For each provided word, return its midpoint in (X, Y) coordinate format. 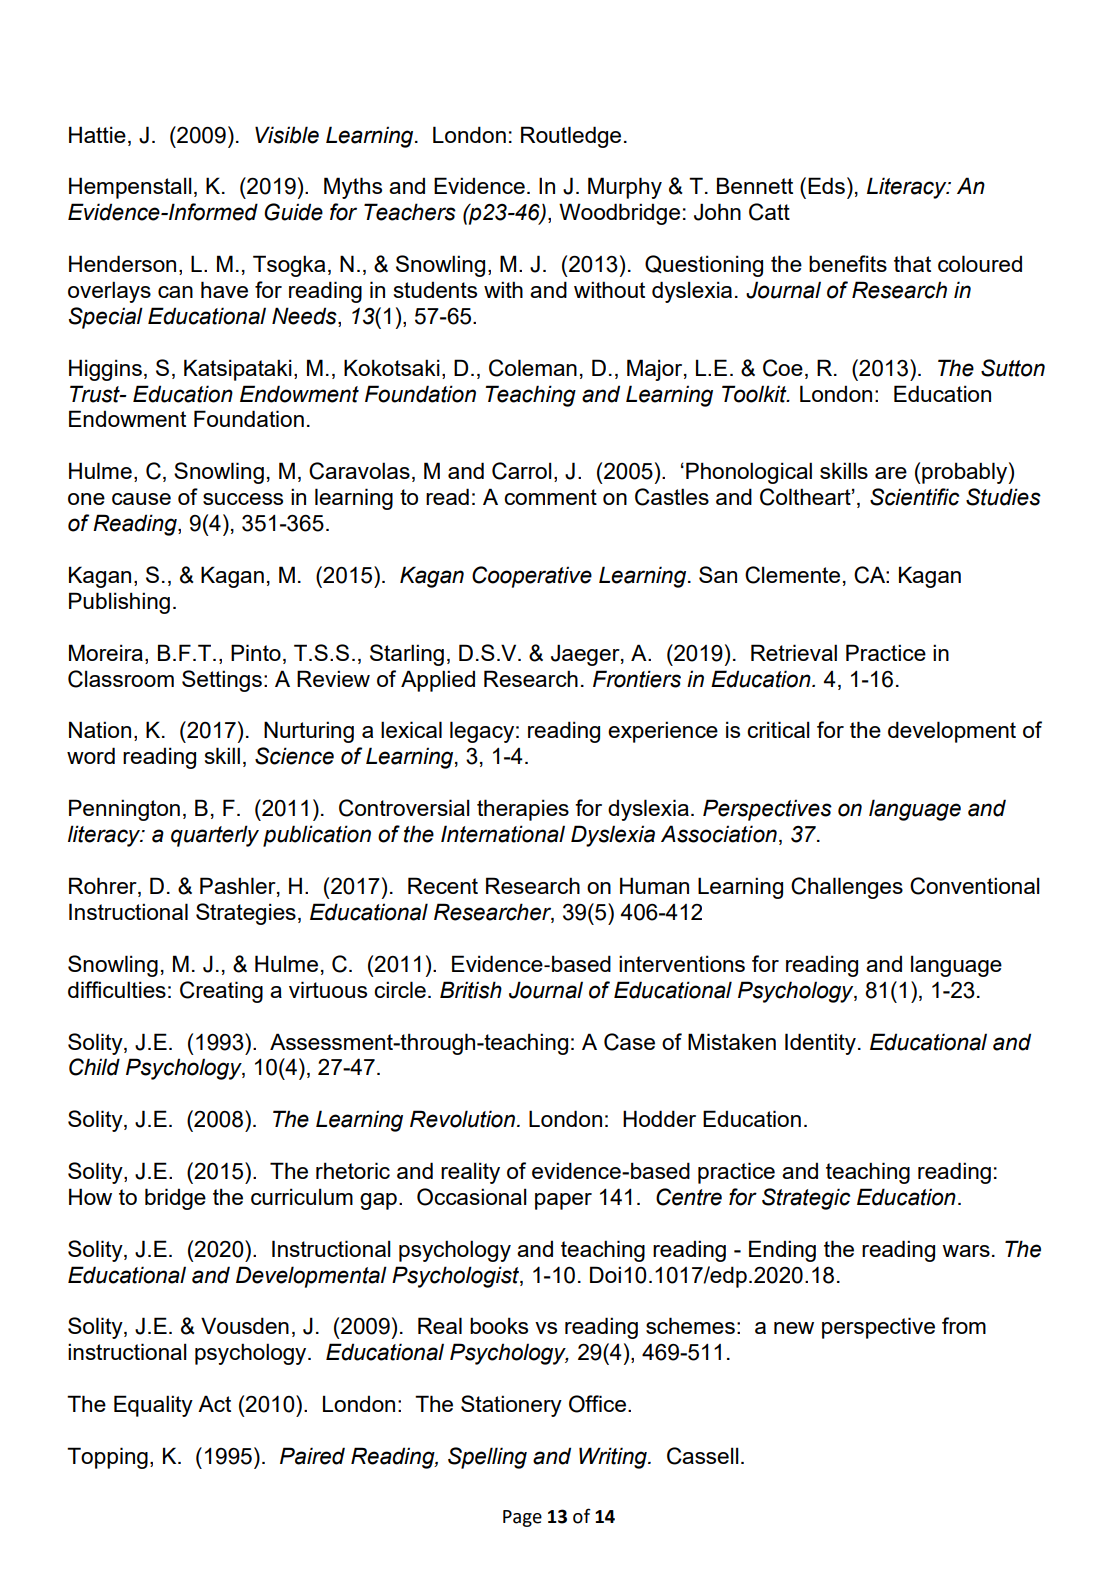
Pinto (256, 652)
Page (522, 1518)
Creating (221, 992)
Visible (287, 135)
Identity (820, 1044)
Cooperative (532, 577)
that (912, 263)
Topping (107, 1458)
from (964, 1325)
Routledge (571, 137)
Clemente (792, 575)
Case (629, 1042)
